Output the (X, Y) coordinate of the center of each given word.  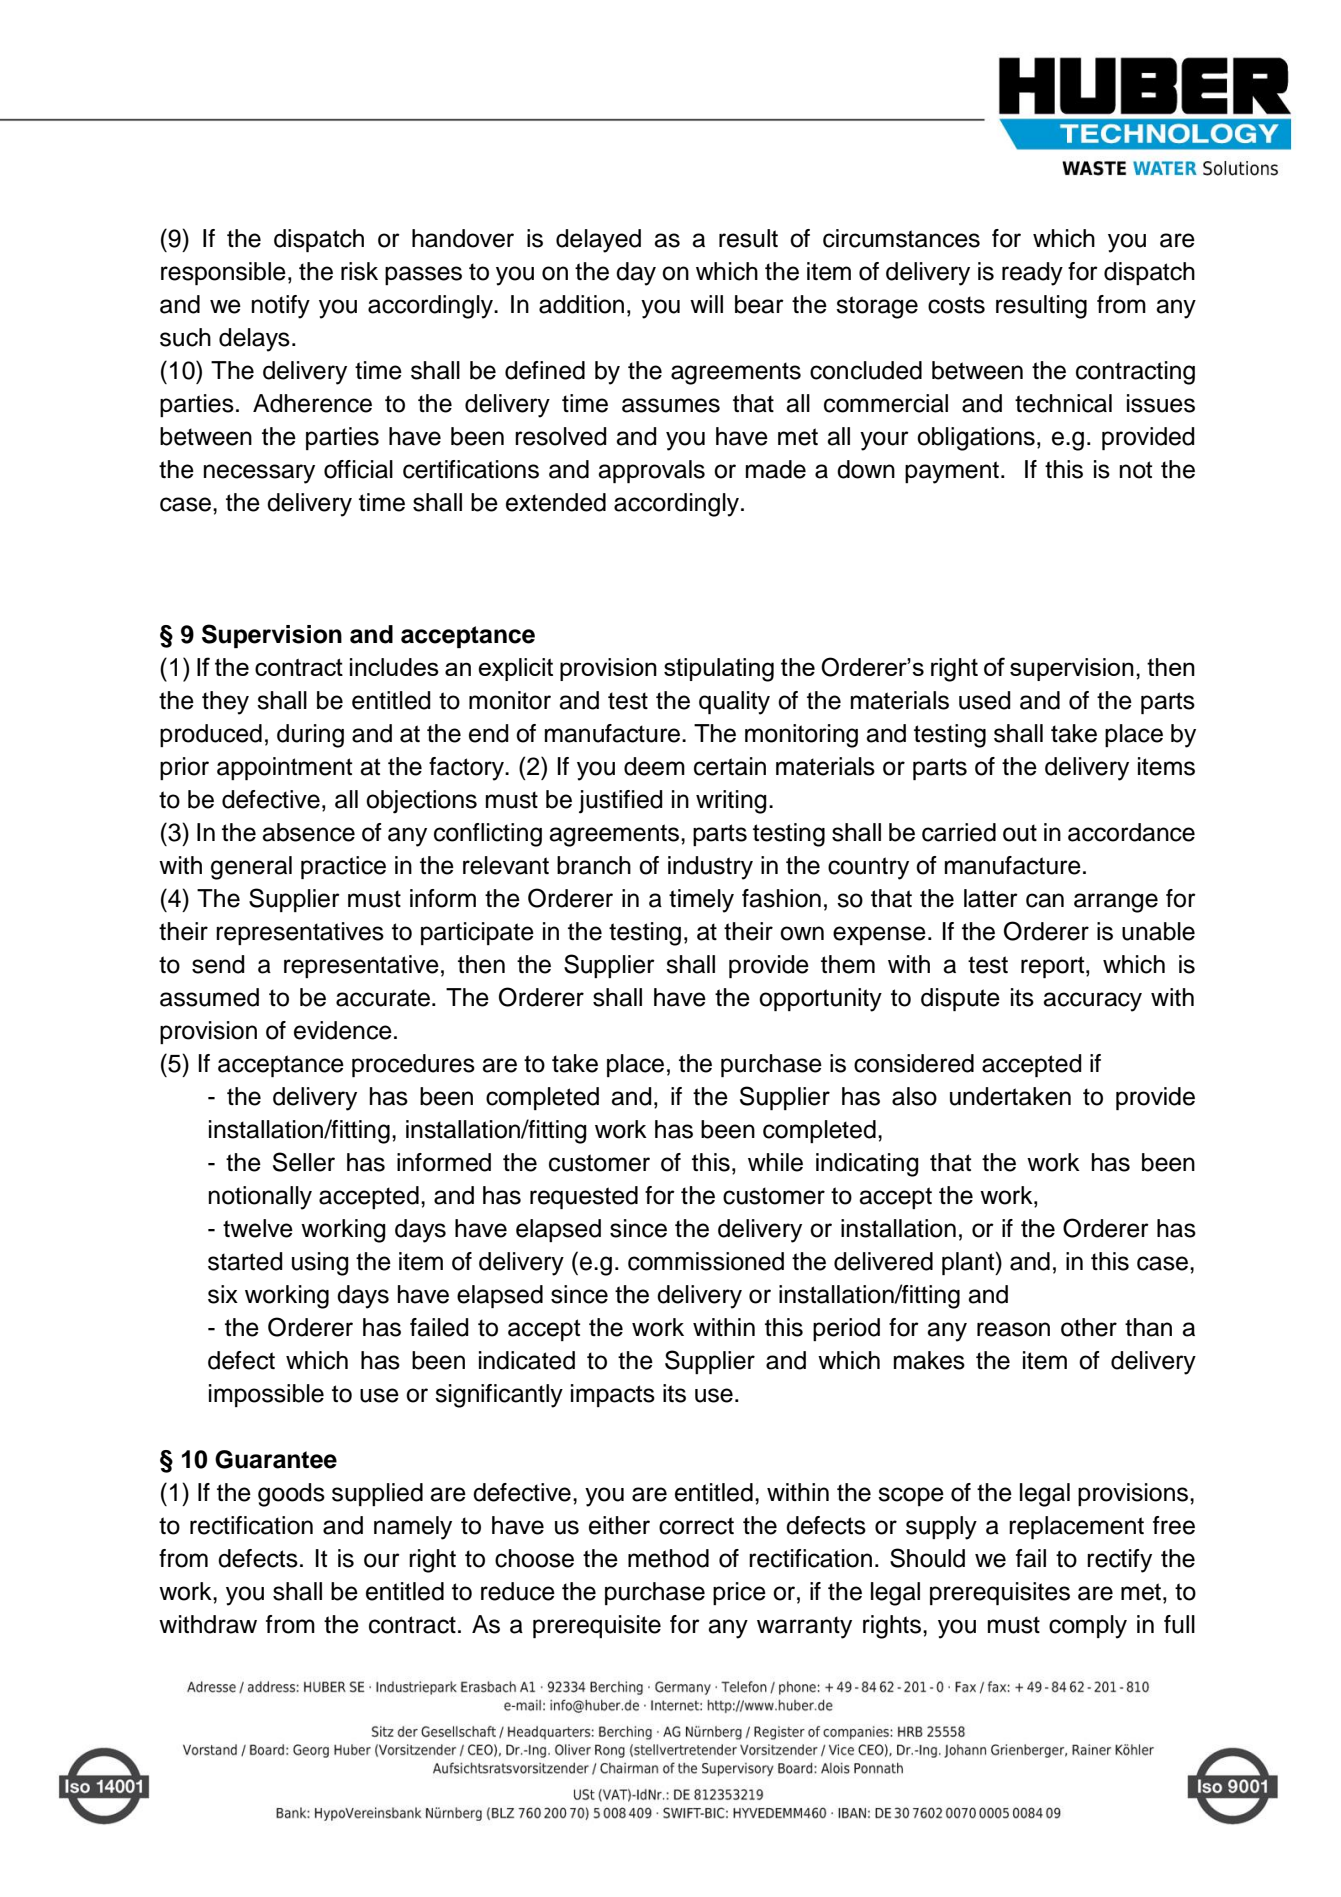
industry (710, 868)
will (706, 304)
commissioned (706, 1261)
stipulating (719, 670)
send (218, 964)
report (1054, 967)
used (985, 700)
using (320, 1264)
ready (1032, 274)
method (668, 1558)
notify (281, 307)
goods (291, 1495)
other (1089, 1327)
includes (394, 667)
